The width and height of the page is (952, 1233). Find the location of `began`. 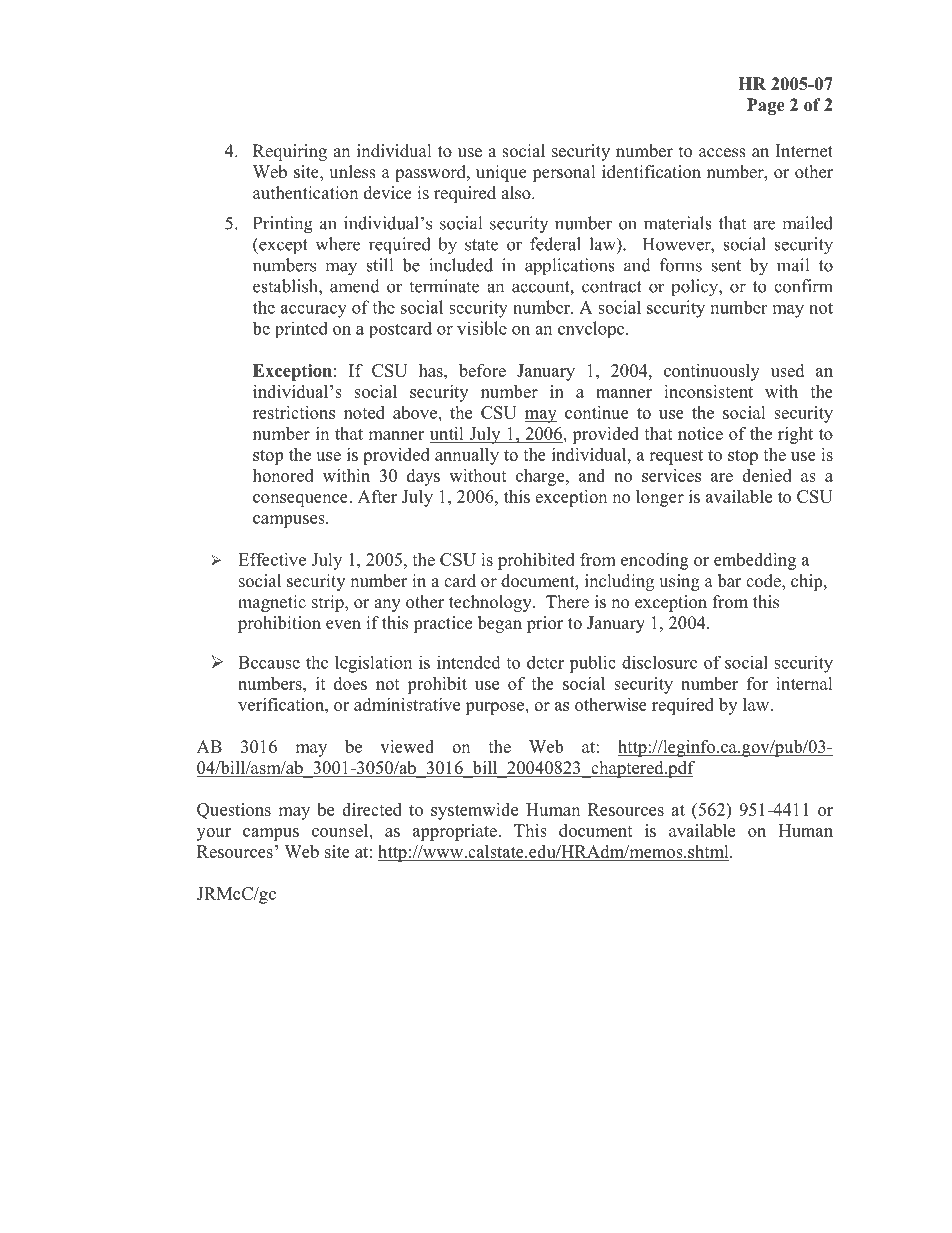

began is located at coordinates (500, 624).
